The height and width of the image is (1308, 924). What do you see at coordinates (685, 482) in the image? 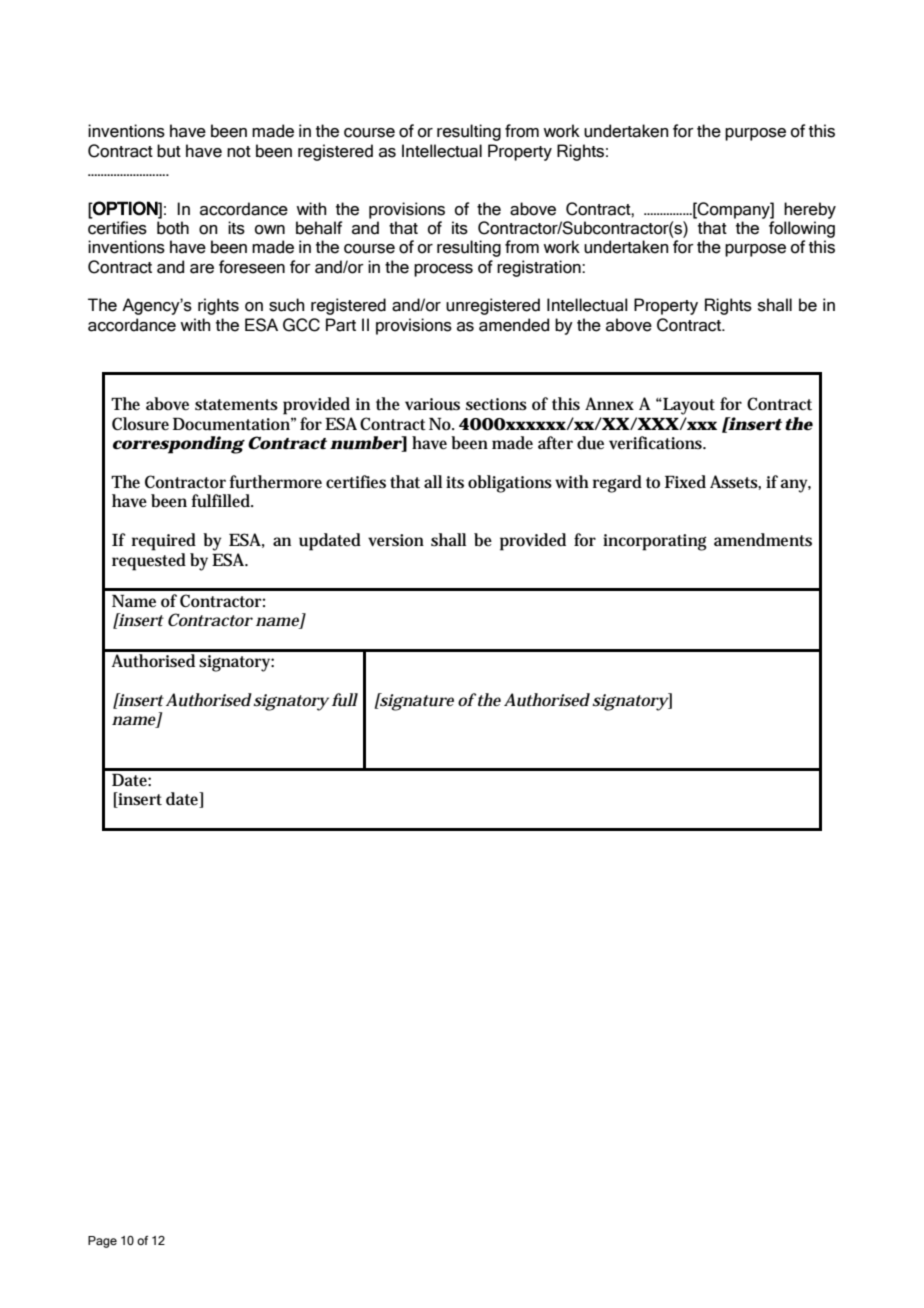
I see `Fixed` at bounding box center [685, 482].
